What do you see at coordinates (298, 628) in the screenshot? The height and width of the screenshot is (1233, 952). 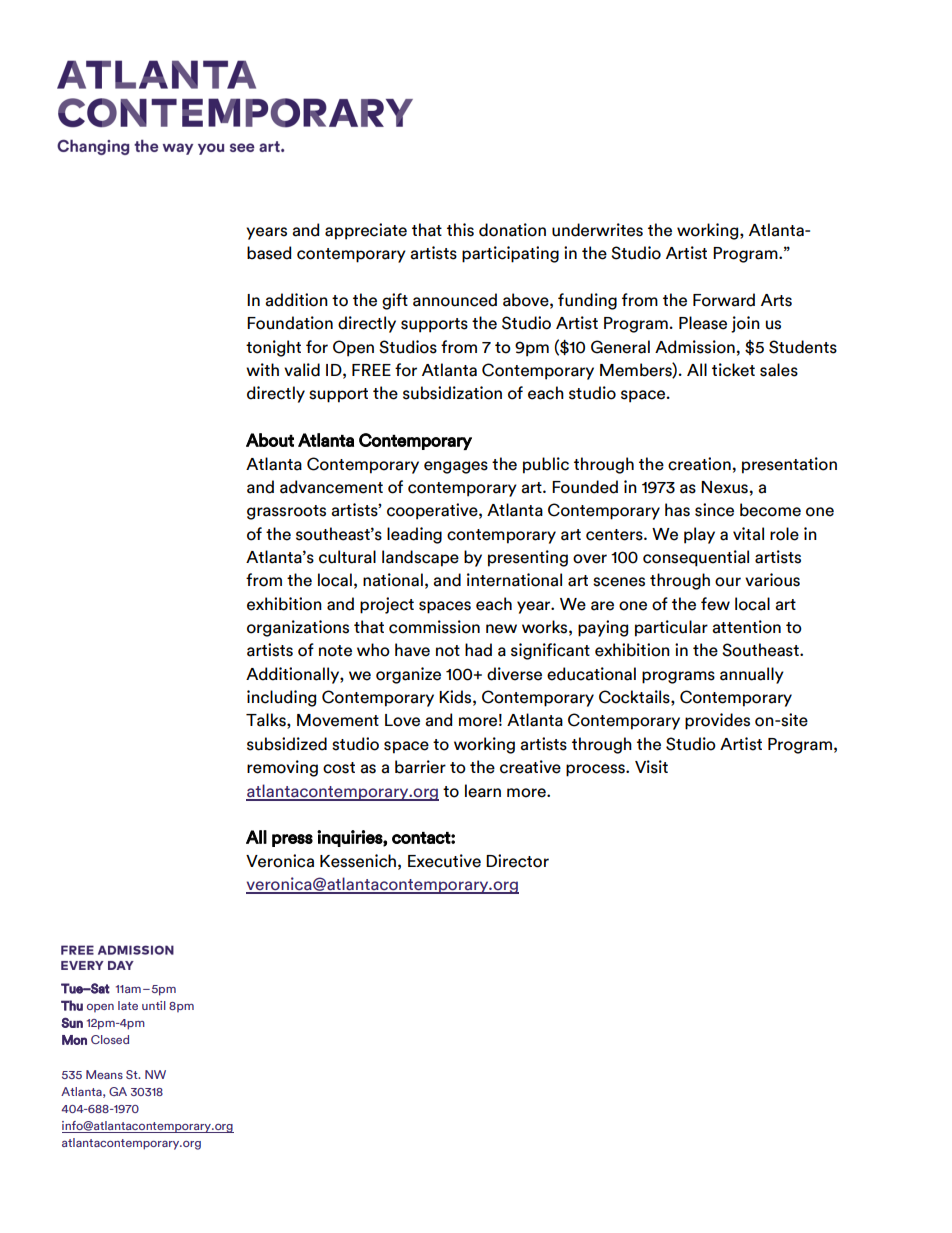 I see `organizations` at bounding box center [298, 628].
